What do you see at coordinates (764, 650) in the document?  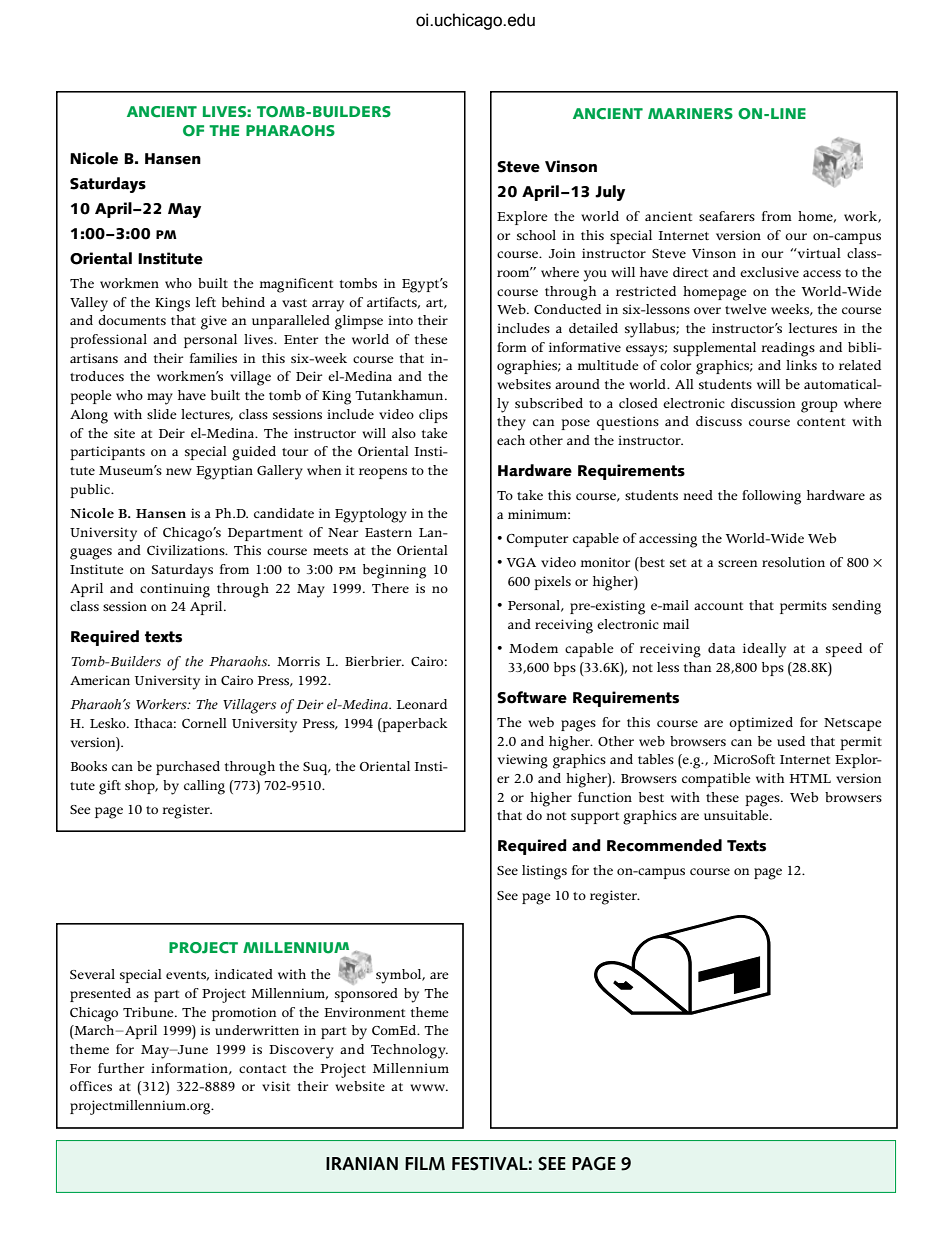 I see `ideally` at bounding box center [764, 650].
